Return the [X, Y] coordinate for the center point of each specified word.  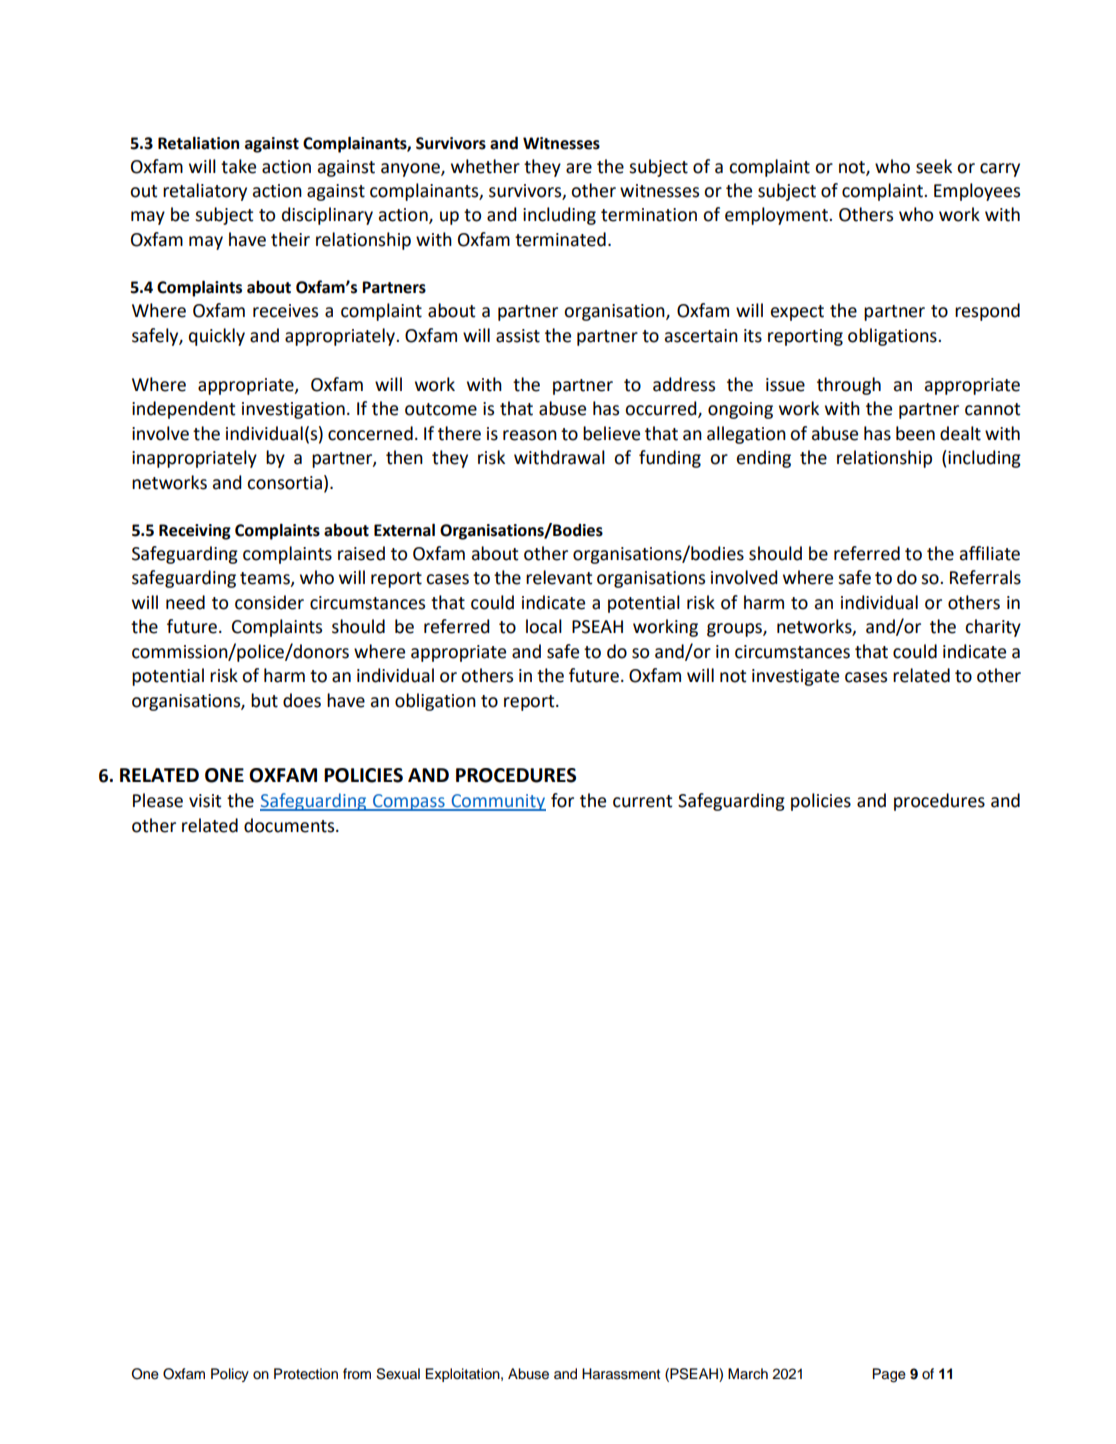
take [238, 166]
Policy [230, 1375]
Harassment [621, 1374]
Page [889, 1375]
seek [934, 166]
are [579, 168]
